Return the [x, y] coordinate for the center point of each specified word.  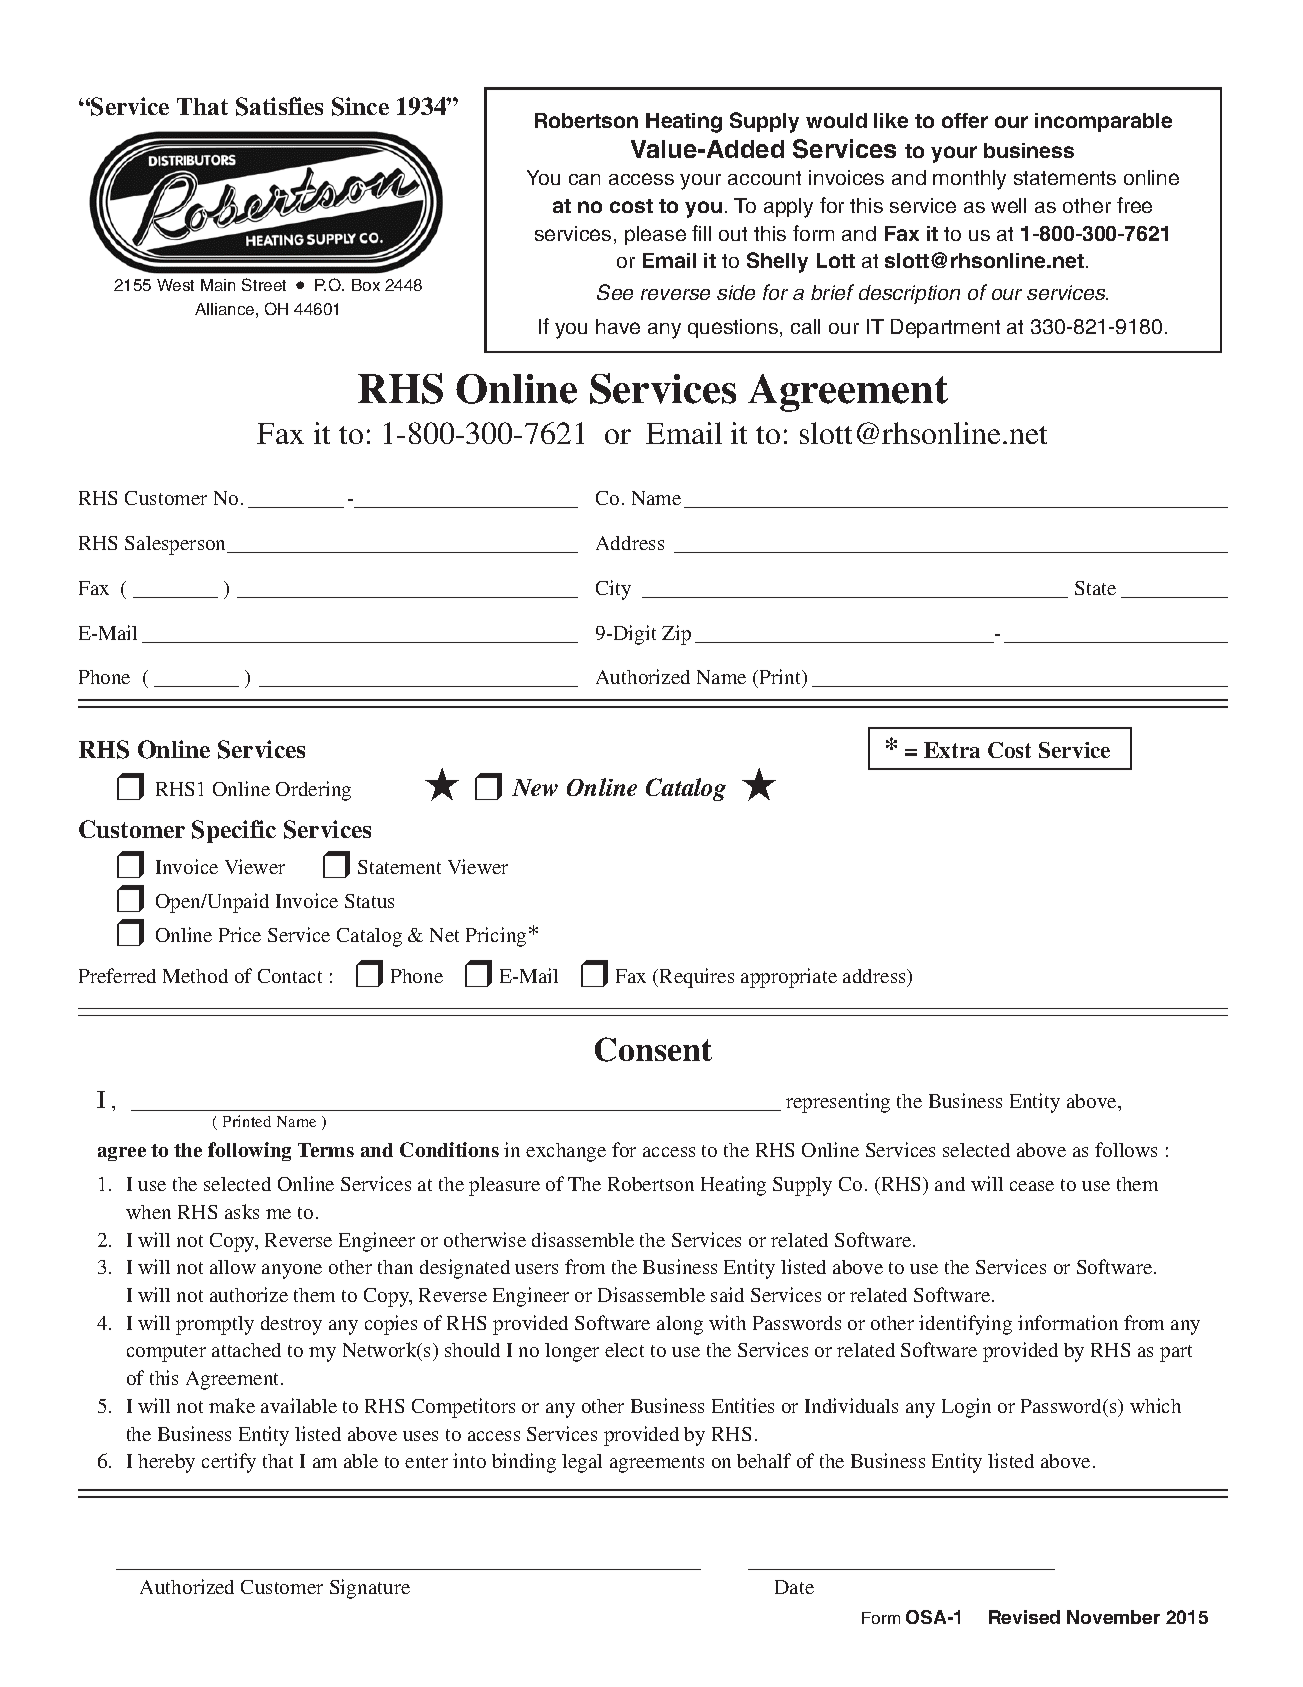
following [249, 1151]
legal [582, 1463]
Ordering [313, 791]
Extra [952, 750]
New [535, 787]
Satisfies [279, 106]
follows [1126, 1149]
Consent [653, 1049]
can [584, 179]
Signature [370, 1589]
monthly [969, 180]
